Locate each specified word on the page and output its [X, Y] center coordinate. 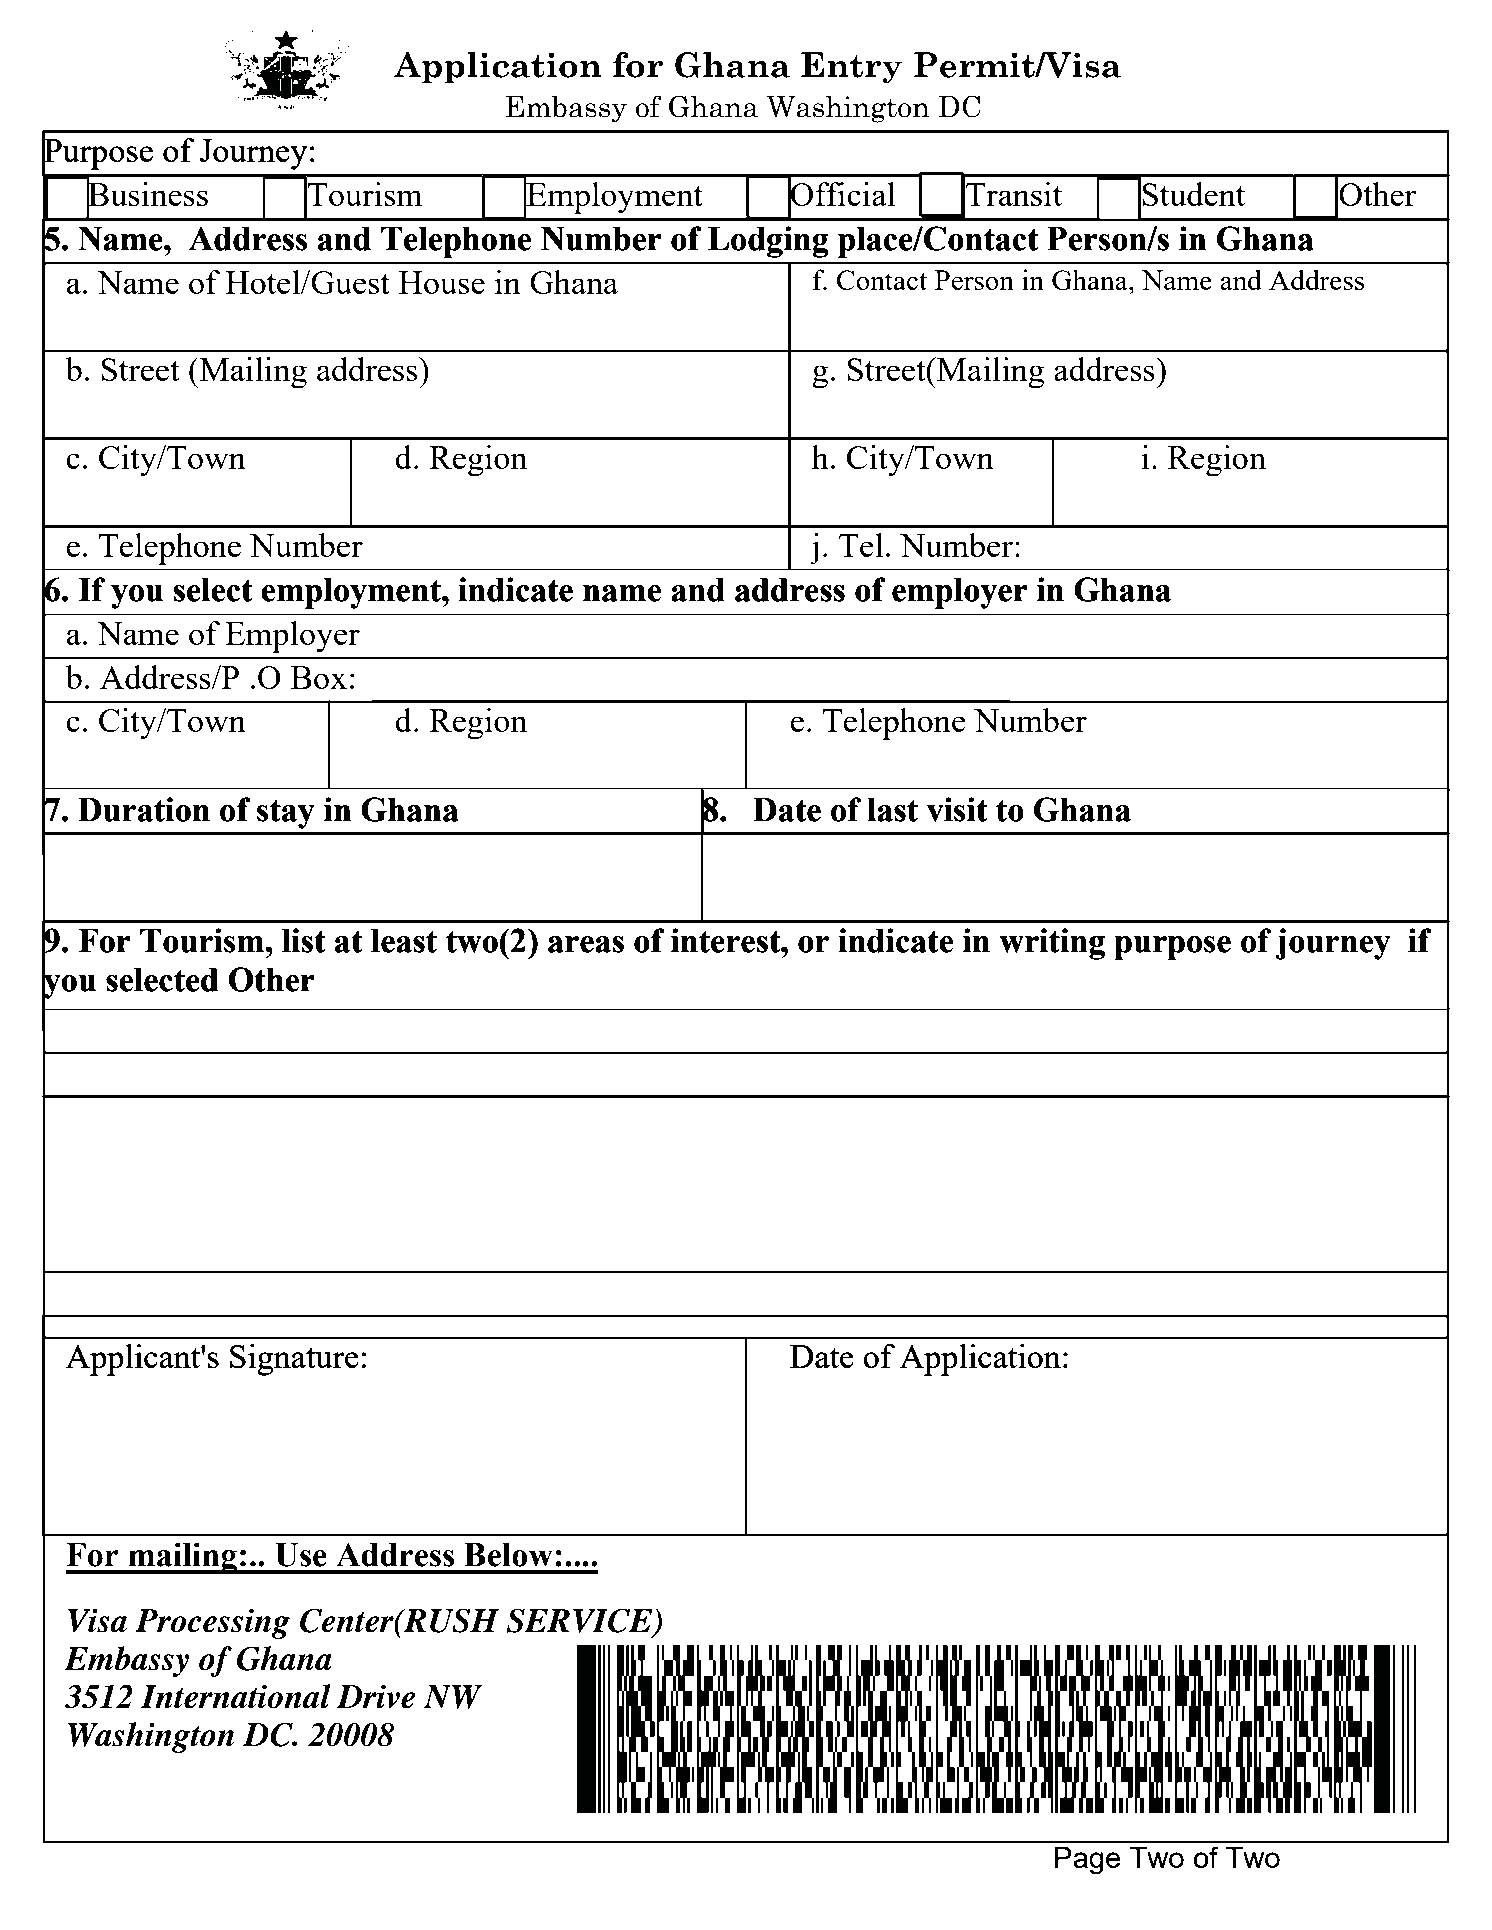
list [303, 940]
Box [319, 677]
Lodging [768, 242]
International [236, 1696]
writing [1052, 944]
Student [1193, 194]
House [442, 282]
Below [508, 1555]
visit [957, 809]
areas [586, 944]
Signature [294, 1360]
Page [1087, 1861]
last [893, 810]
